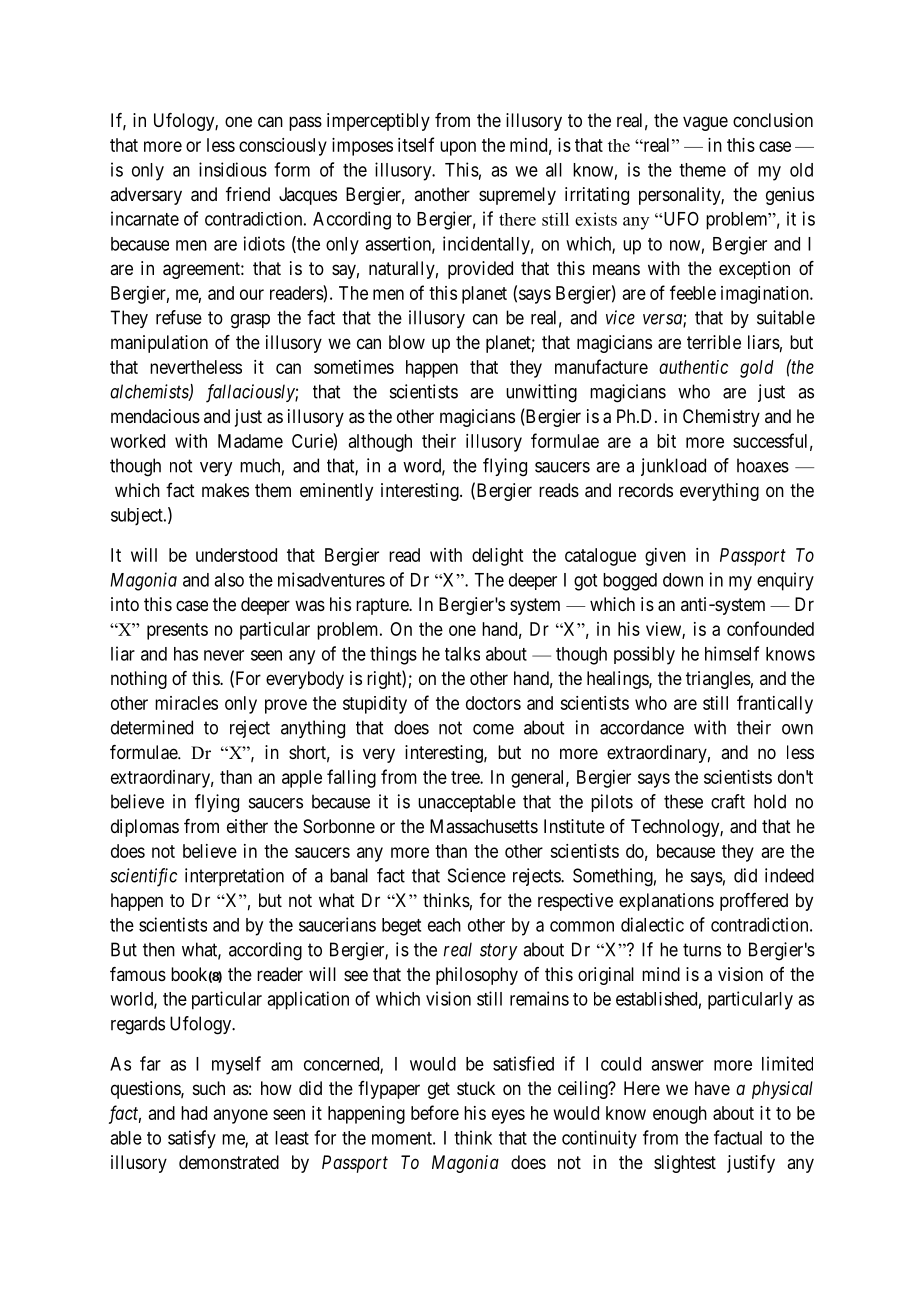 The height and width of the page is (1308, 924). Describe the element at coordinates (233, 169) in the page. I see `insidious` at that location.
